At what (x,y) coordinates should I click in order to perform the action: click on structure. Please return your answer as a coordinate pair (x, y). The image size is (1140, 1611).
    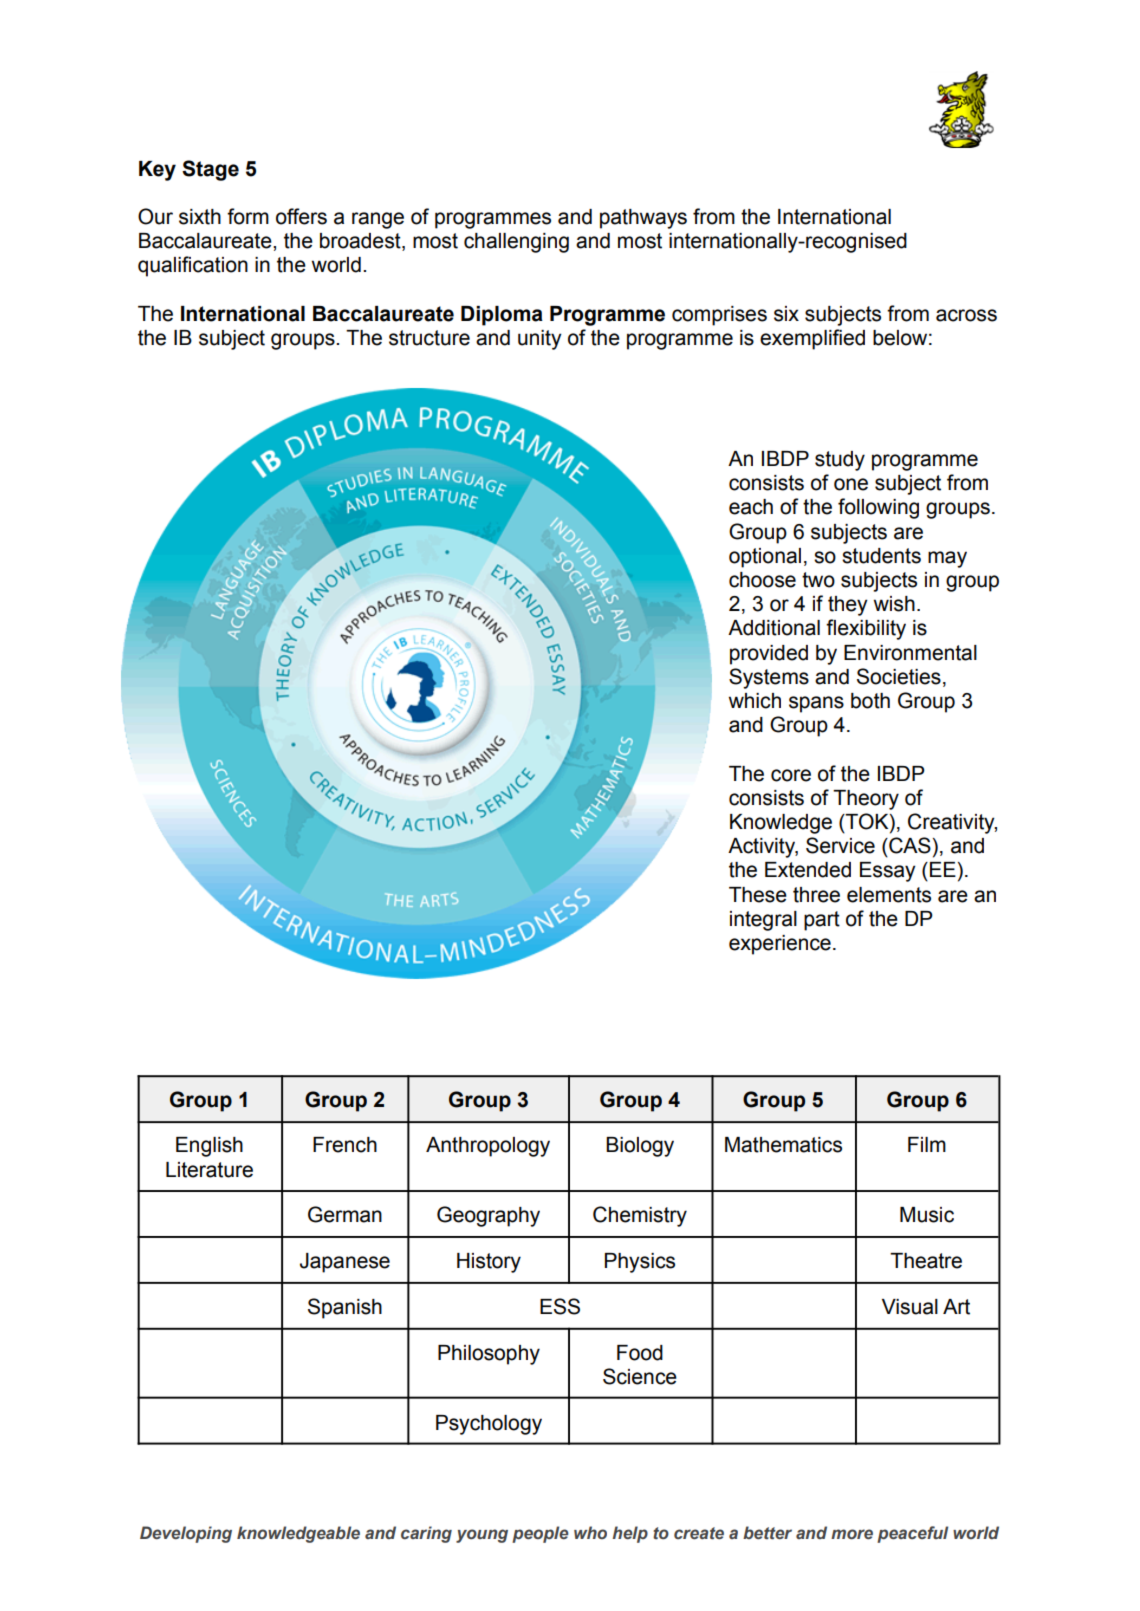
    Looking at the image, I should click on (429, 338).
